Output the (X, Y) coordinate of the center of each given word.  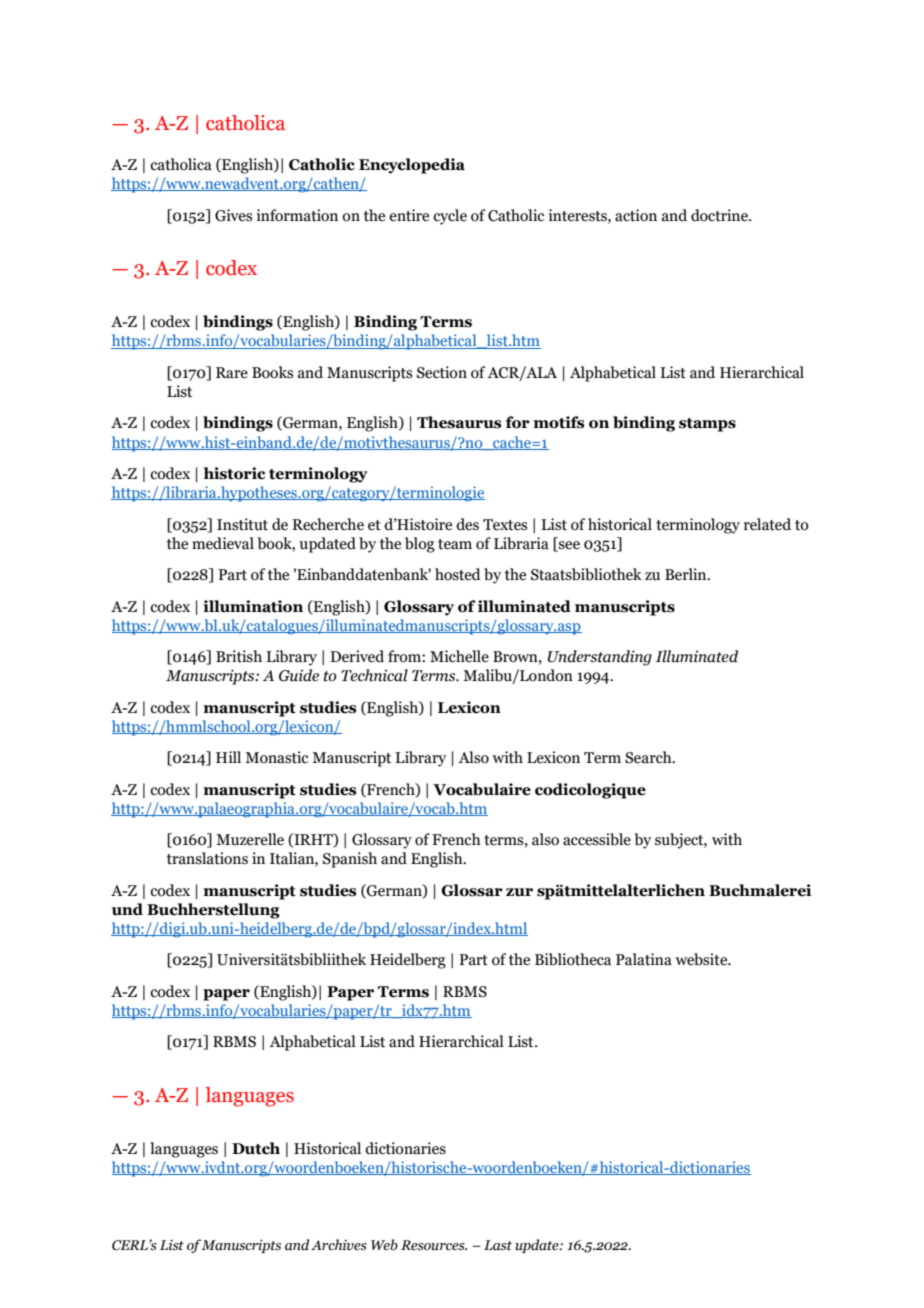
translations (207, 858)
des (467, 524)
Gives (233, 215)
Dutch (256, 1148)
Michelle (459, 656)
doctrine (720, 215)
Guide (299, 675)
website (702, 959)
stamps (707, 425)
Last (498, 1245)
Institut (242, 524)
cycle (450, 217)
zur (519, 892)
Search (649, 757)
